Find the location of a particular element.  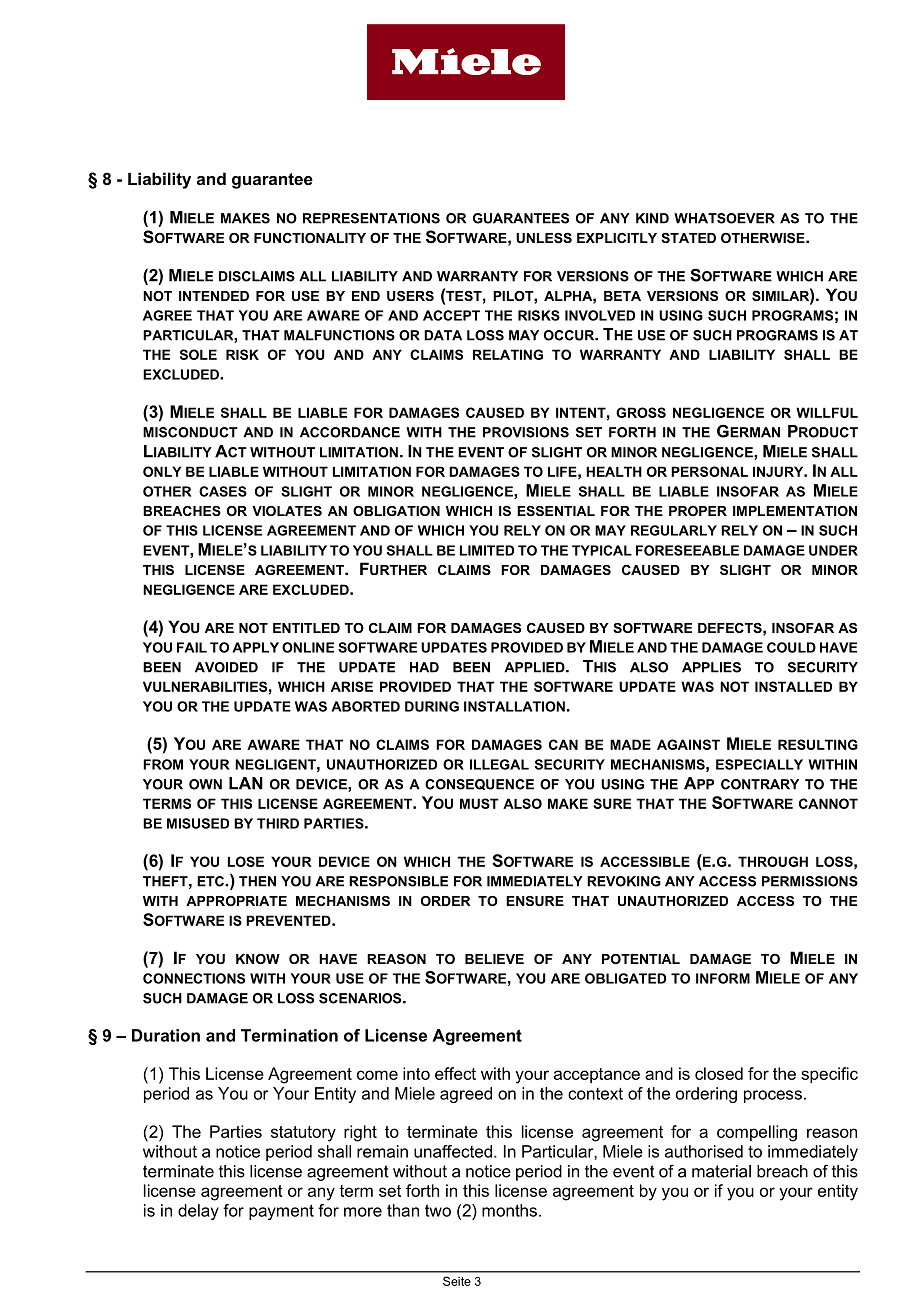

LAN is located at coordinates (246, 783).
